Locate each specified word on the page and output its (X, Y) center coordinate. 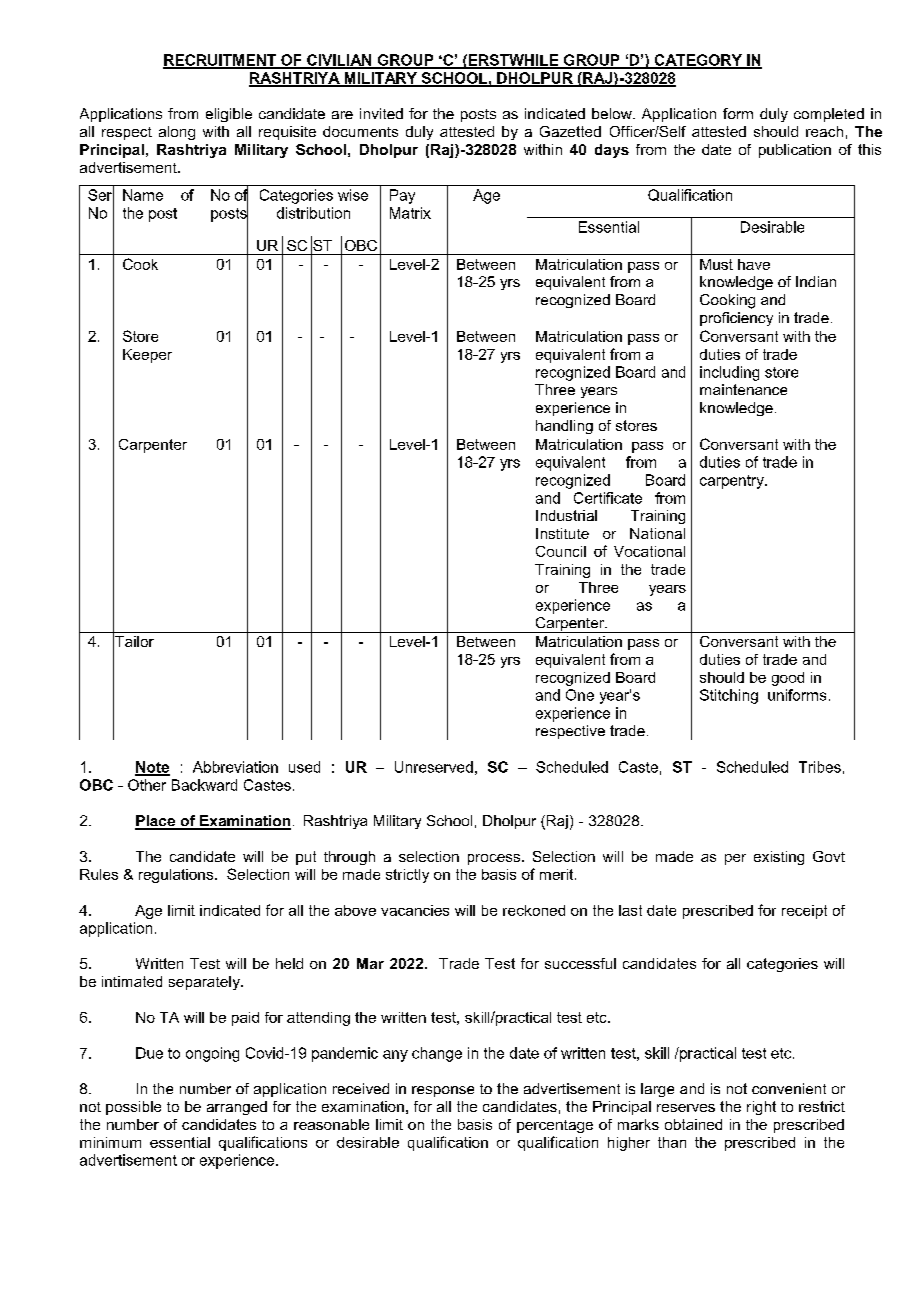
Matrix (410, 213)
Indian (816, 281)
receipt (804, 912)
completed (829, 115)
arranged (237, 1108)
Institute (562, 533)
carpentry (733, 482)
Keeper (147, 356)
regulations (176, 876)
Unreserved (434, 767)
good (788, 679)
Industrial (566, 515)
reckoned (534, 910)
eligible (229, 115)
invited (381, 113)
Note (152, 768)
